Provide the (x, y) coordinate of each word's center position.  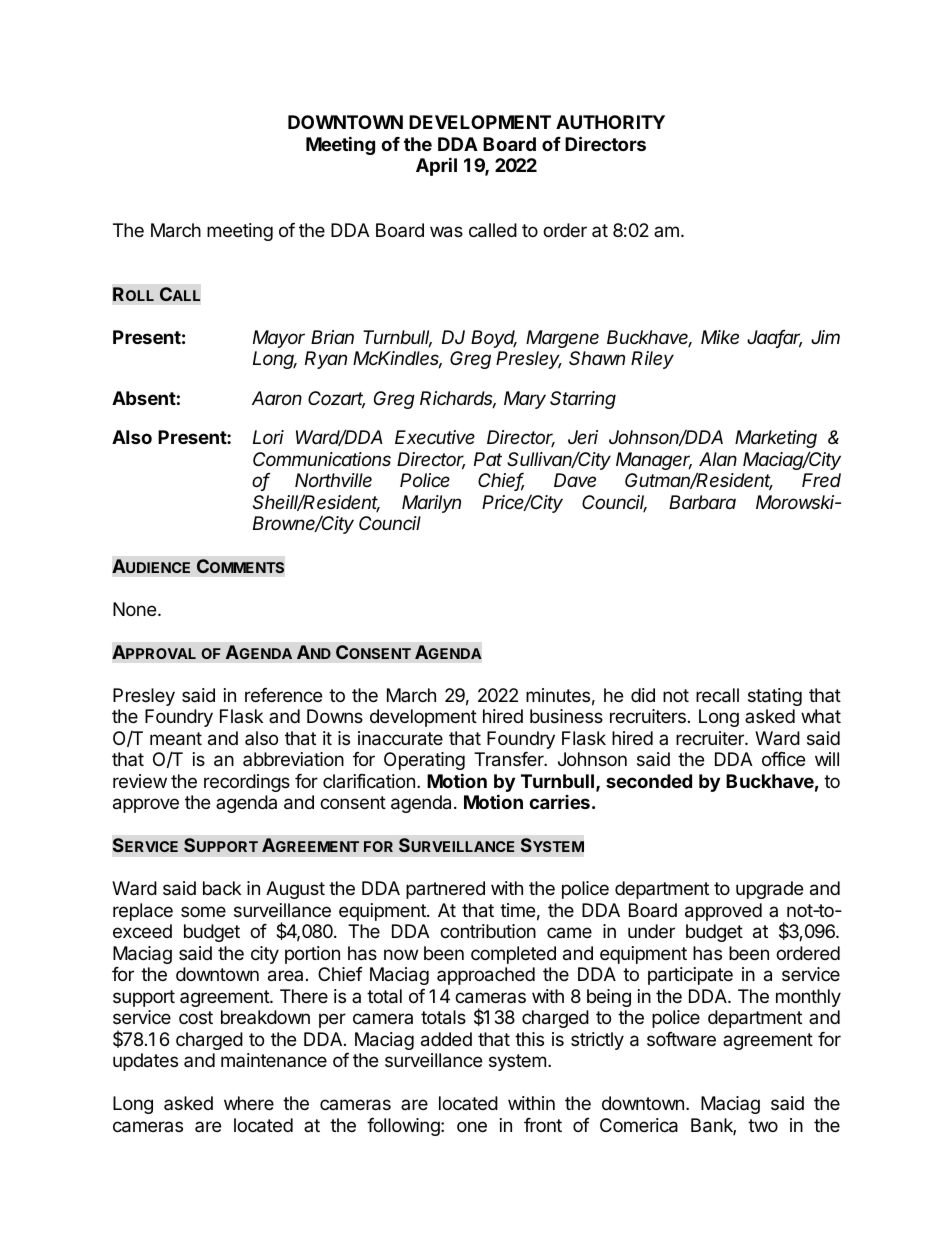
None (134, 609)
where (249, 1103)
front (543, 1125)
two (763, 1125)
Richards (458, 399)
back (222, 888)
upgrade (769, 890)
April (436, 166)
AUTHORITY (610, 122)
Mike (720, 337)
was (446, 232)
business (566, 716)
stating (775, 697)
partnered (445, 890)
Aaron (277, 398)
